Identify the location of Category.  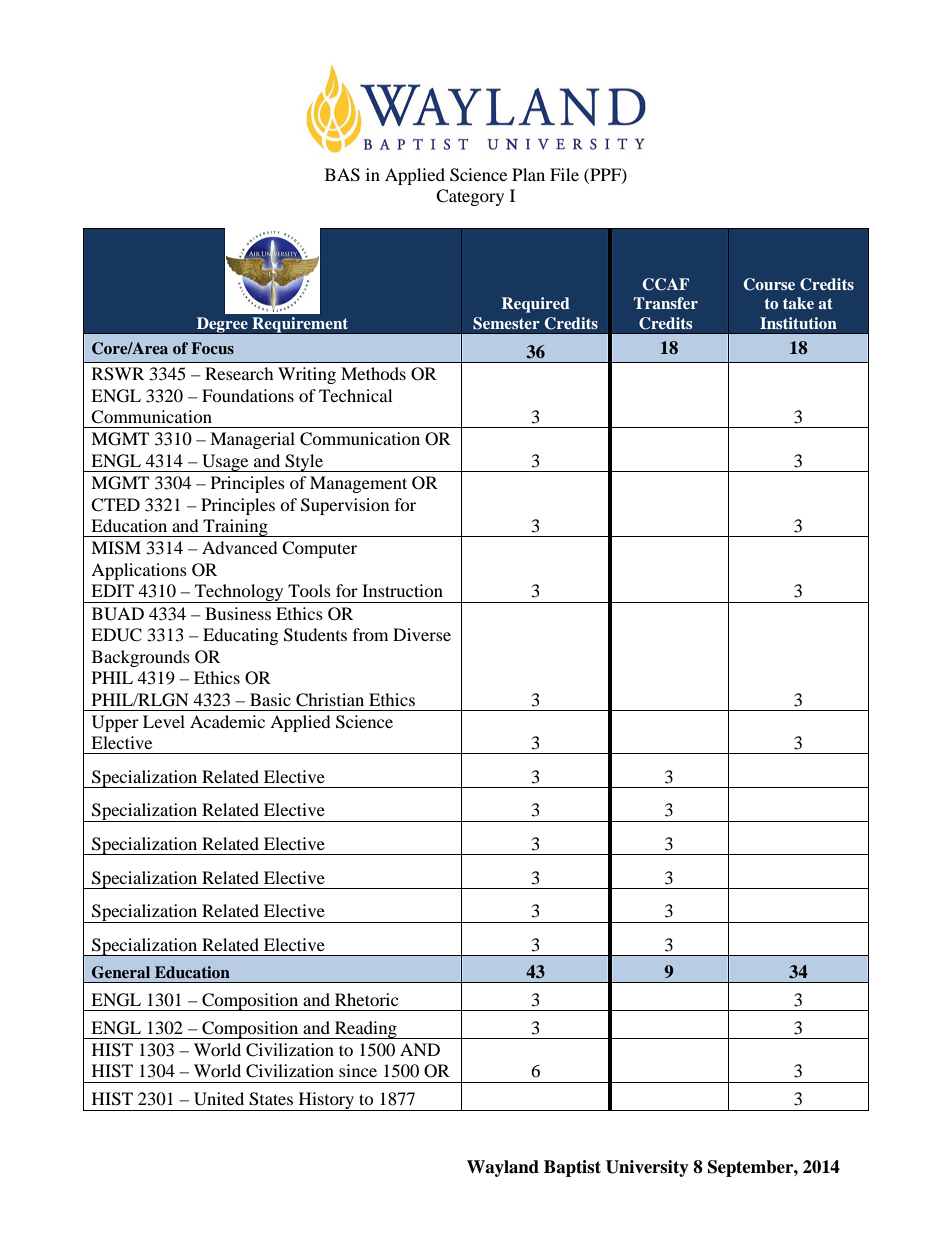
(470, 197).
